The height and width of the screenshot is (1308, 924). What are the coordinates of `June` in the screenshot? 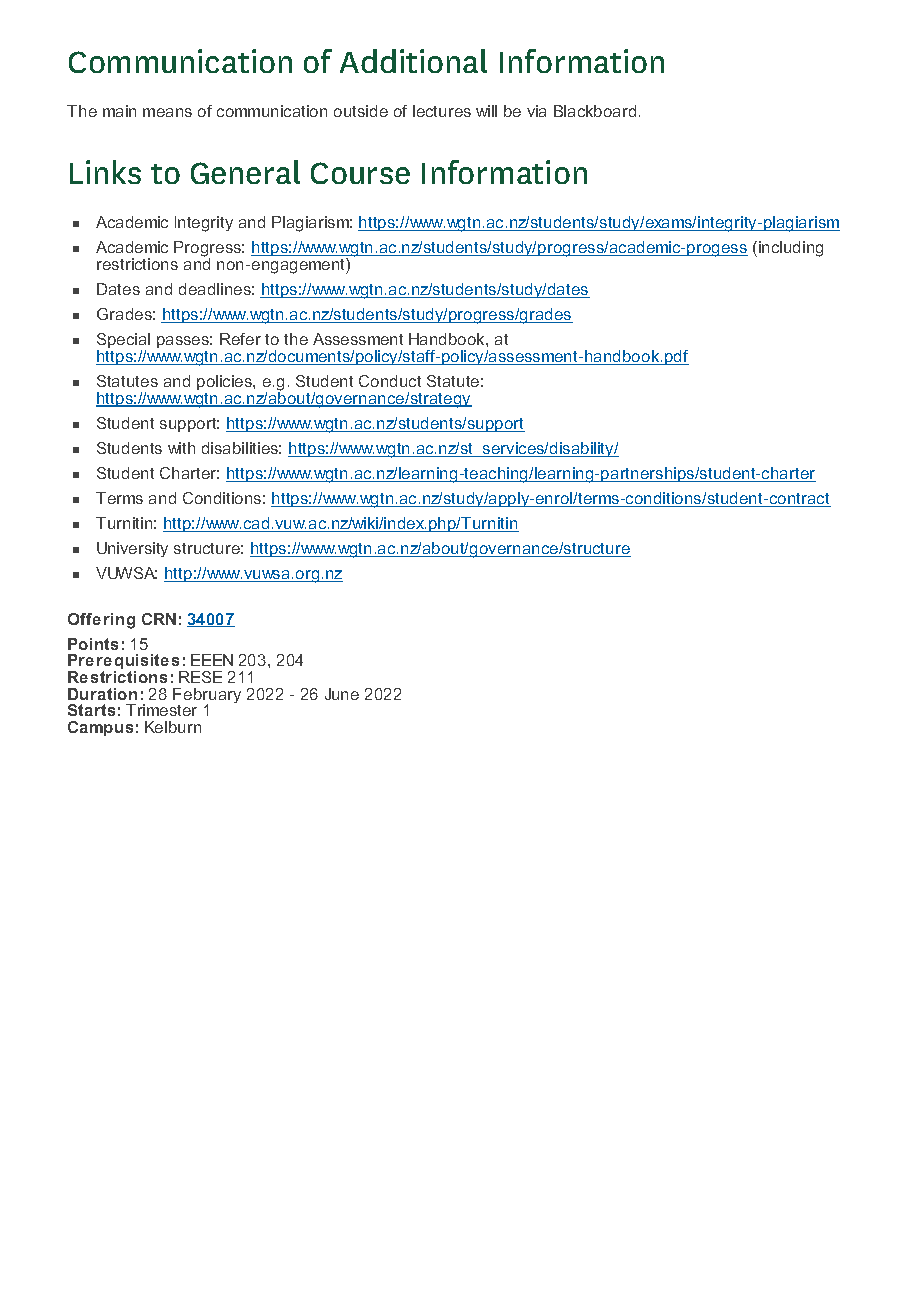 It's located at (342, 694).
